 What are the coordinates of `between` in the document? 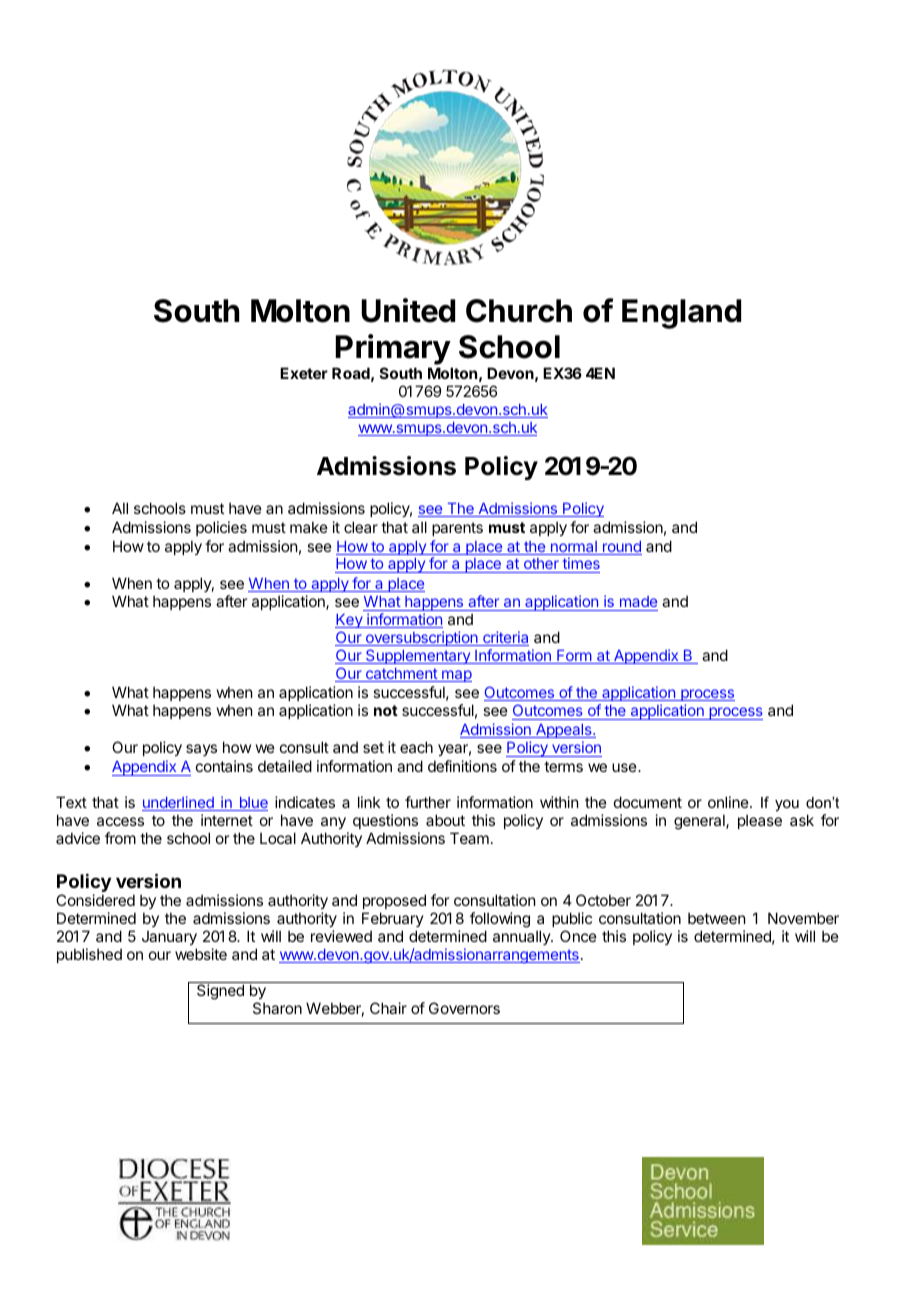 It's located at (716, 918).
